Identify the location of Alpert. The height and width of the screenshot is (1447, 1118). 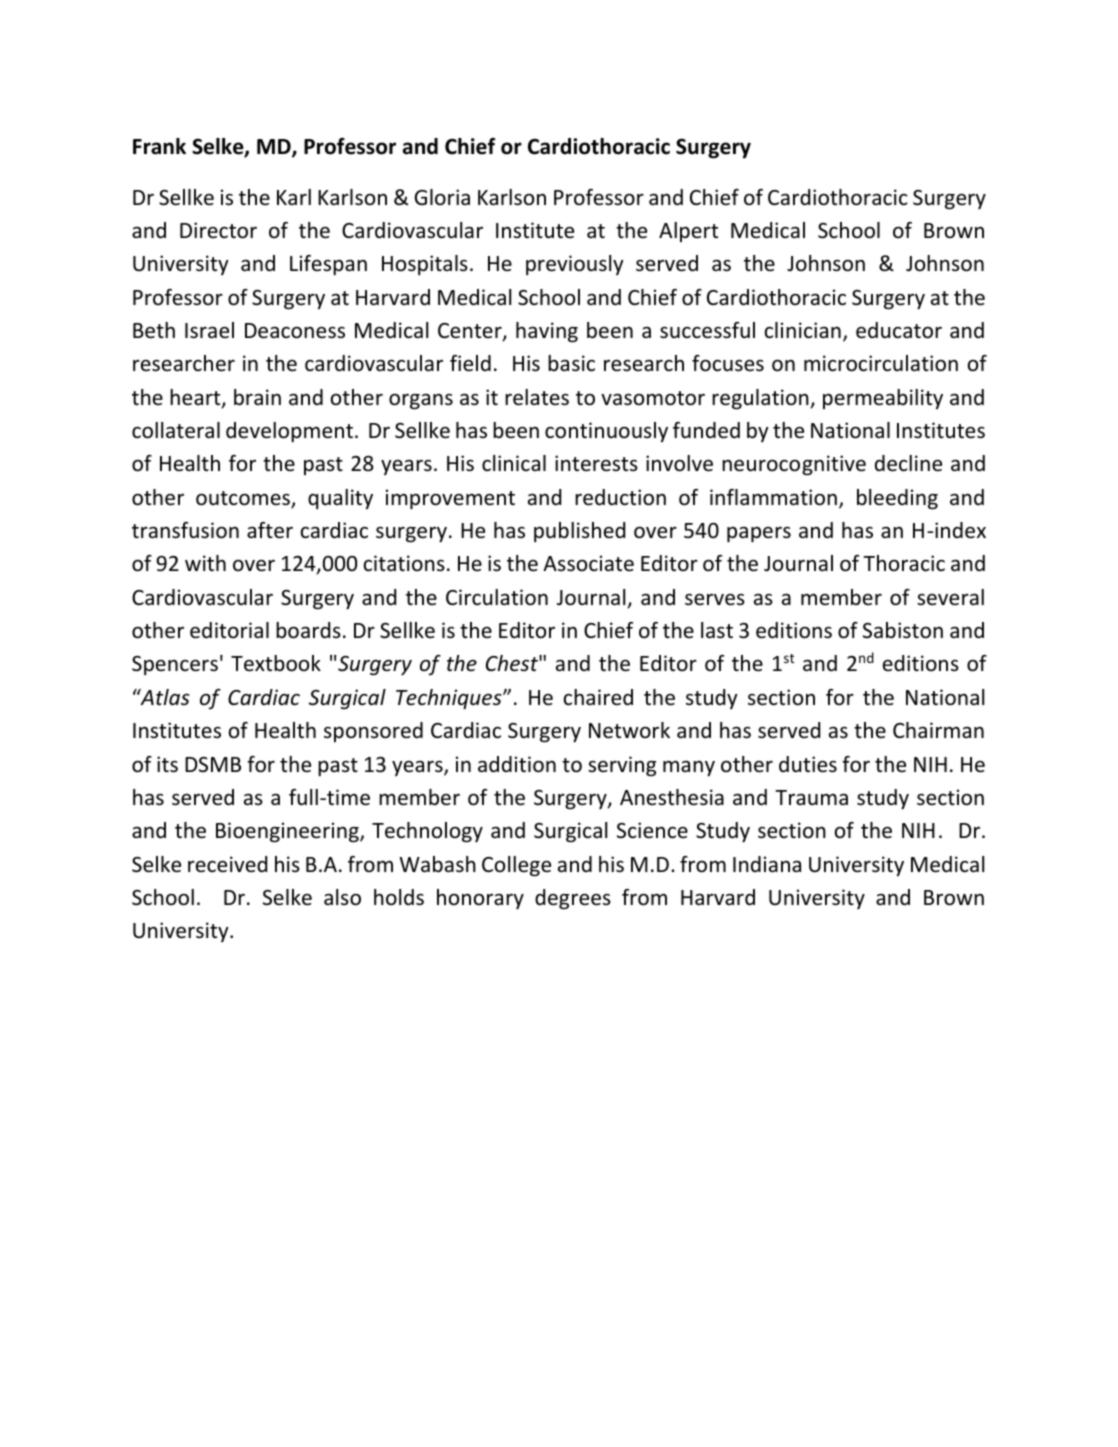
(688, 232).
